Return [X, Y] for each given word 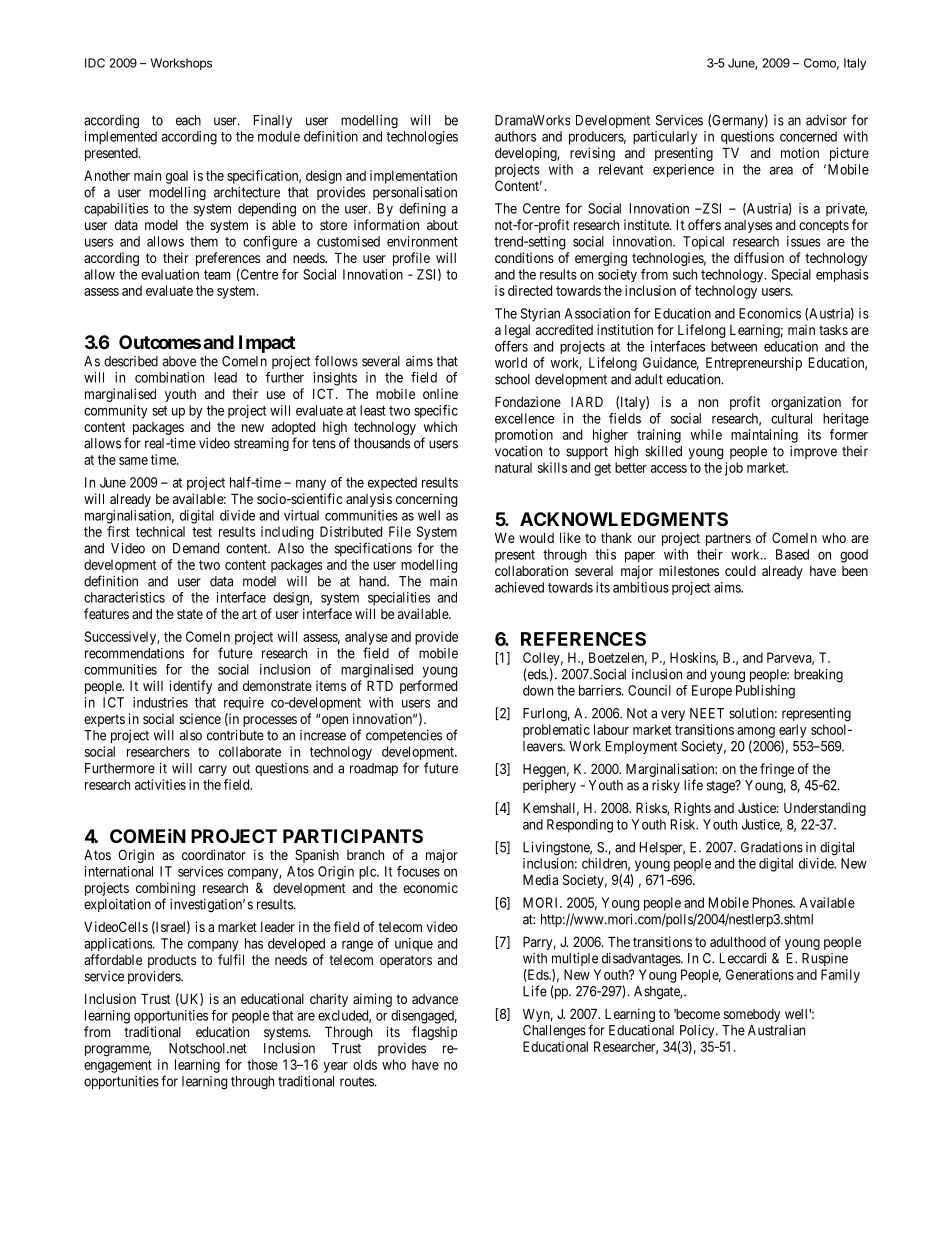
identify [191, 687]
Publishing [765, 692]
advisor [826, 120]
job [734, 469]
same [133, 461]
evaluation [170, 274]
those [262, 1064]
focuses [418, 871]
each [188, 120]
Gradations [772, 847]
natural [513, 467]
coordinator [214, 854]
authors [515, 136]
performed [428, 687]
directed [530, 290]
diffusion [759, 257]
